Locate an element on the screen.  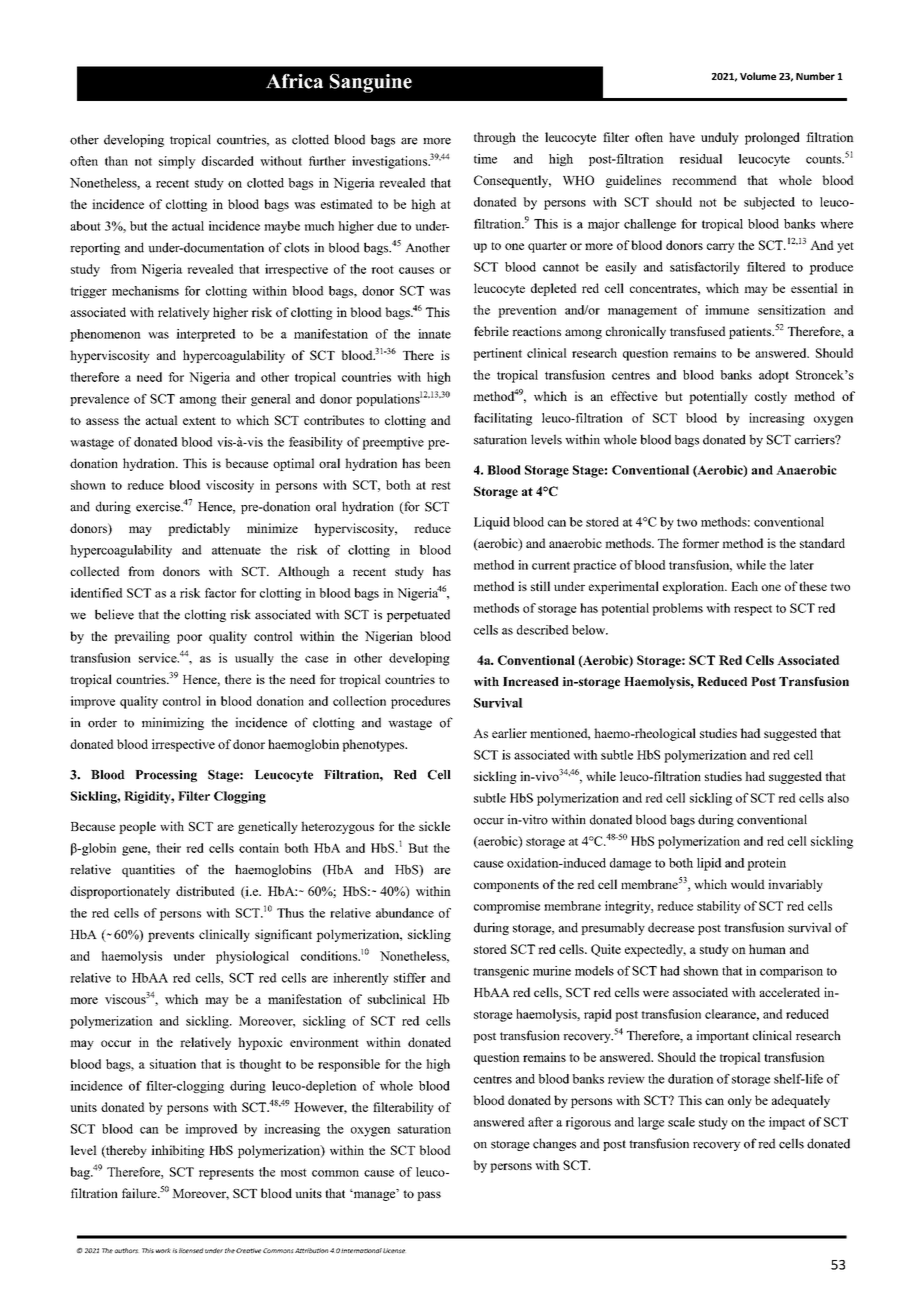
prolonged is located at coordinates (772, 138).
